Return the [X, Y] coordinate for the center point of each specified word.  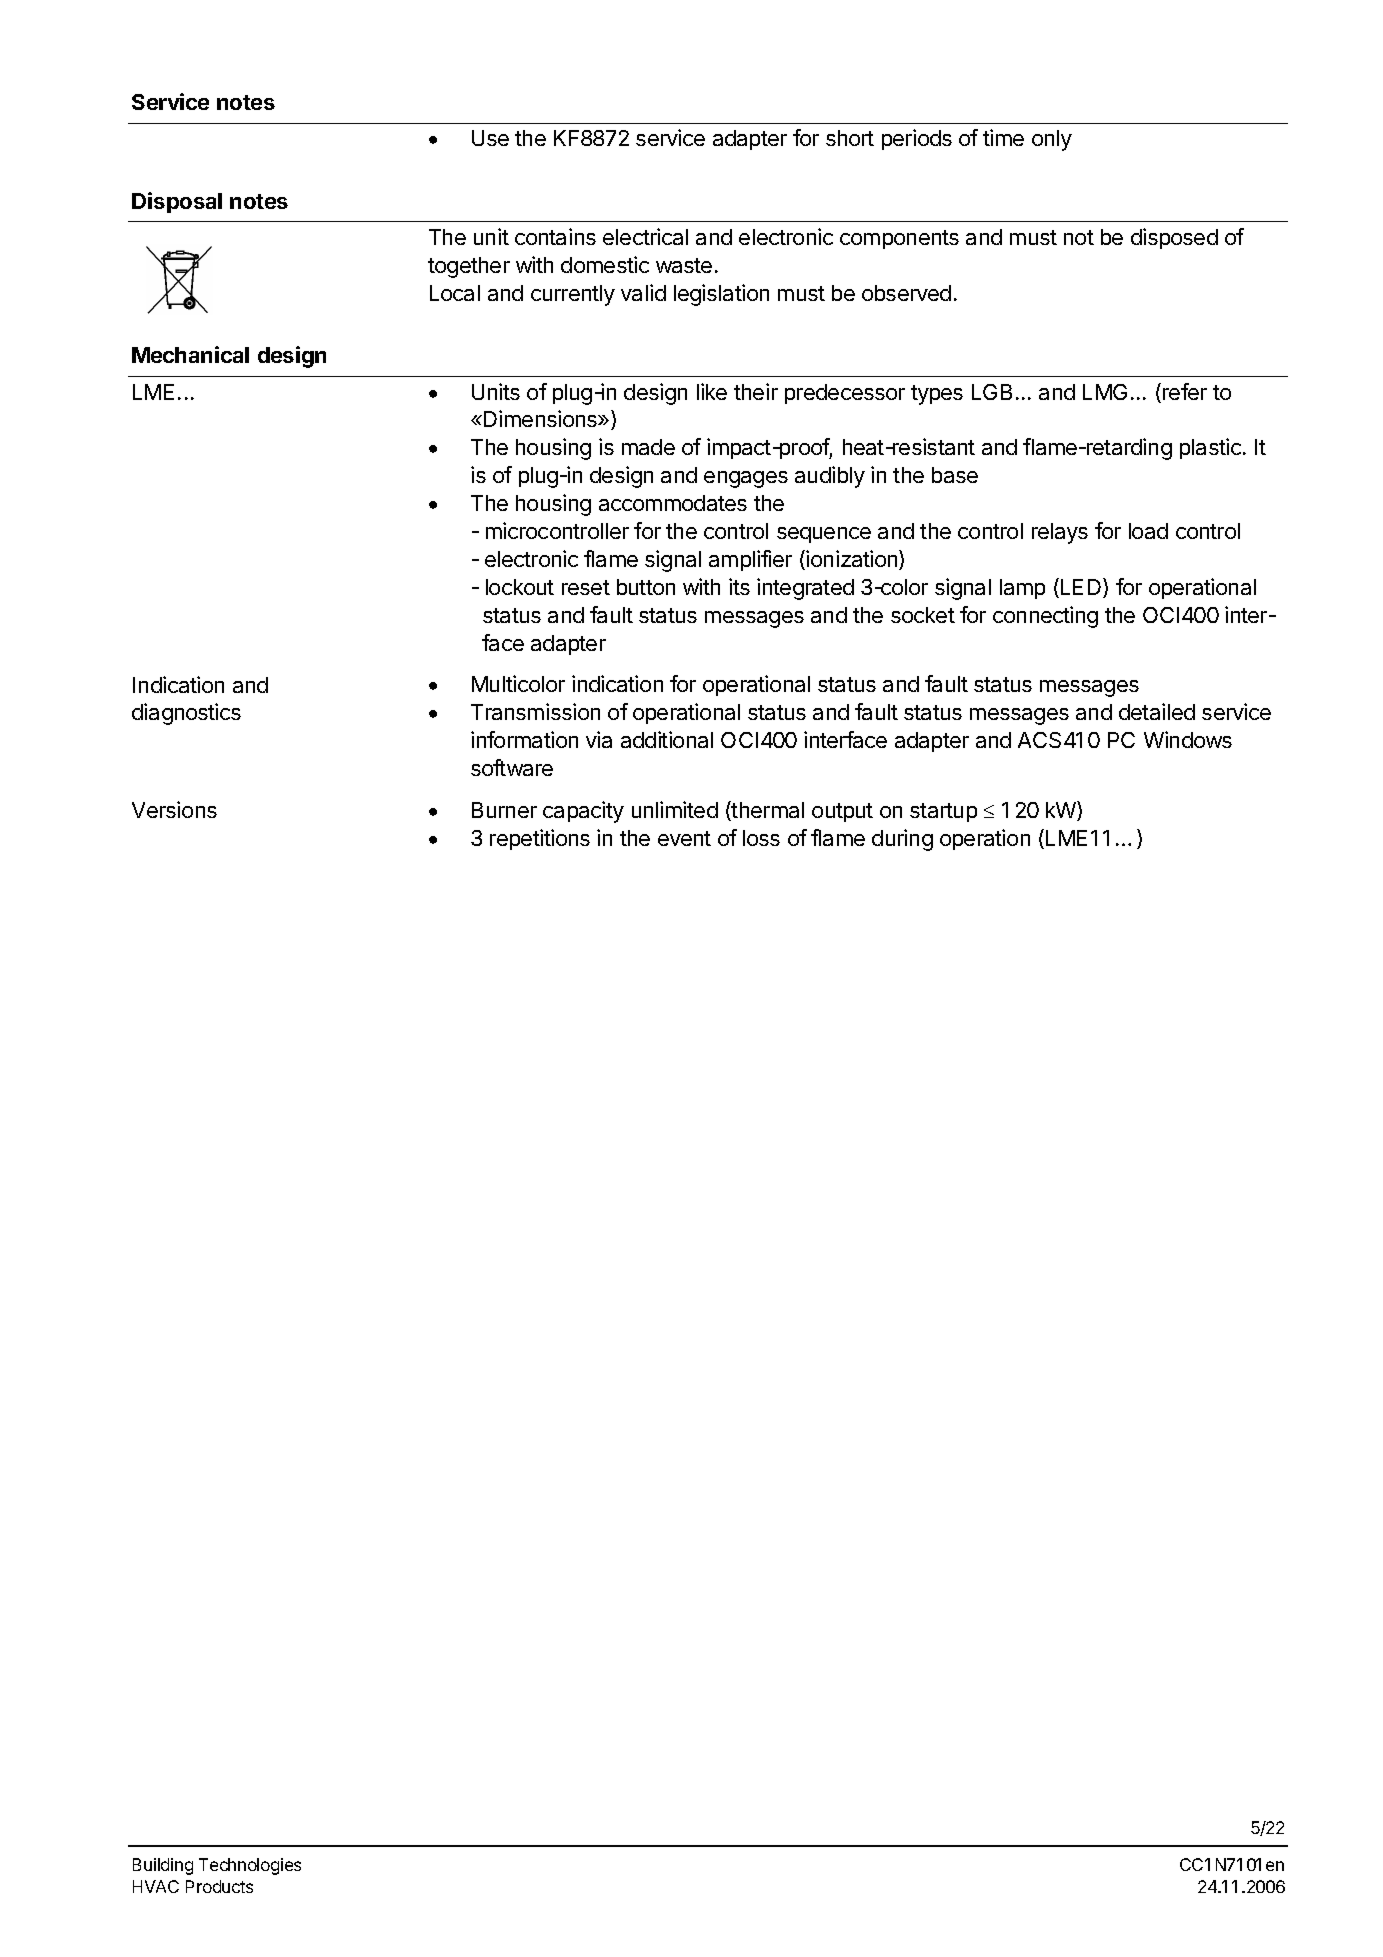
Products [219, 1886]
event [684, 838]
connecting [1045, 617]
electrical [645, 236]
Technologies [250, 1866]
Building [163, 1866]
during [902, 840]
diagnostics [186, 714]
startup [943, 812]
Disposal [177, 202]
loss [761, 838]
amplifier [750, 560]
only [1052, 140]
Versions [174, 809]
